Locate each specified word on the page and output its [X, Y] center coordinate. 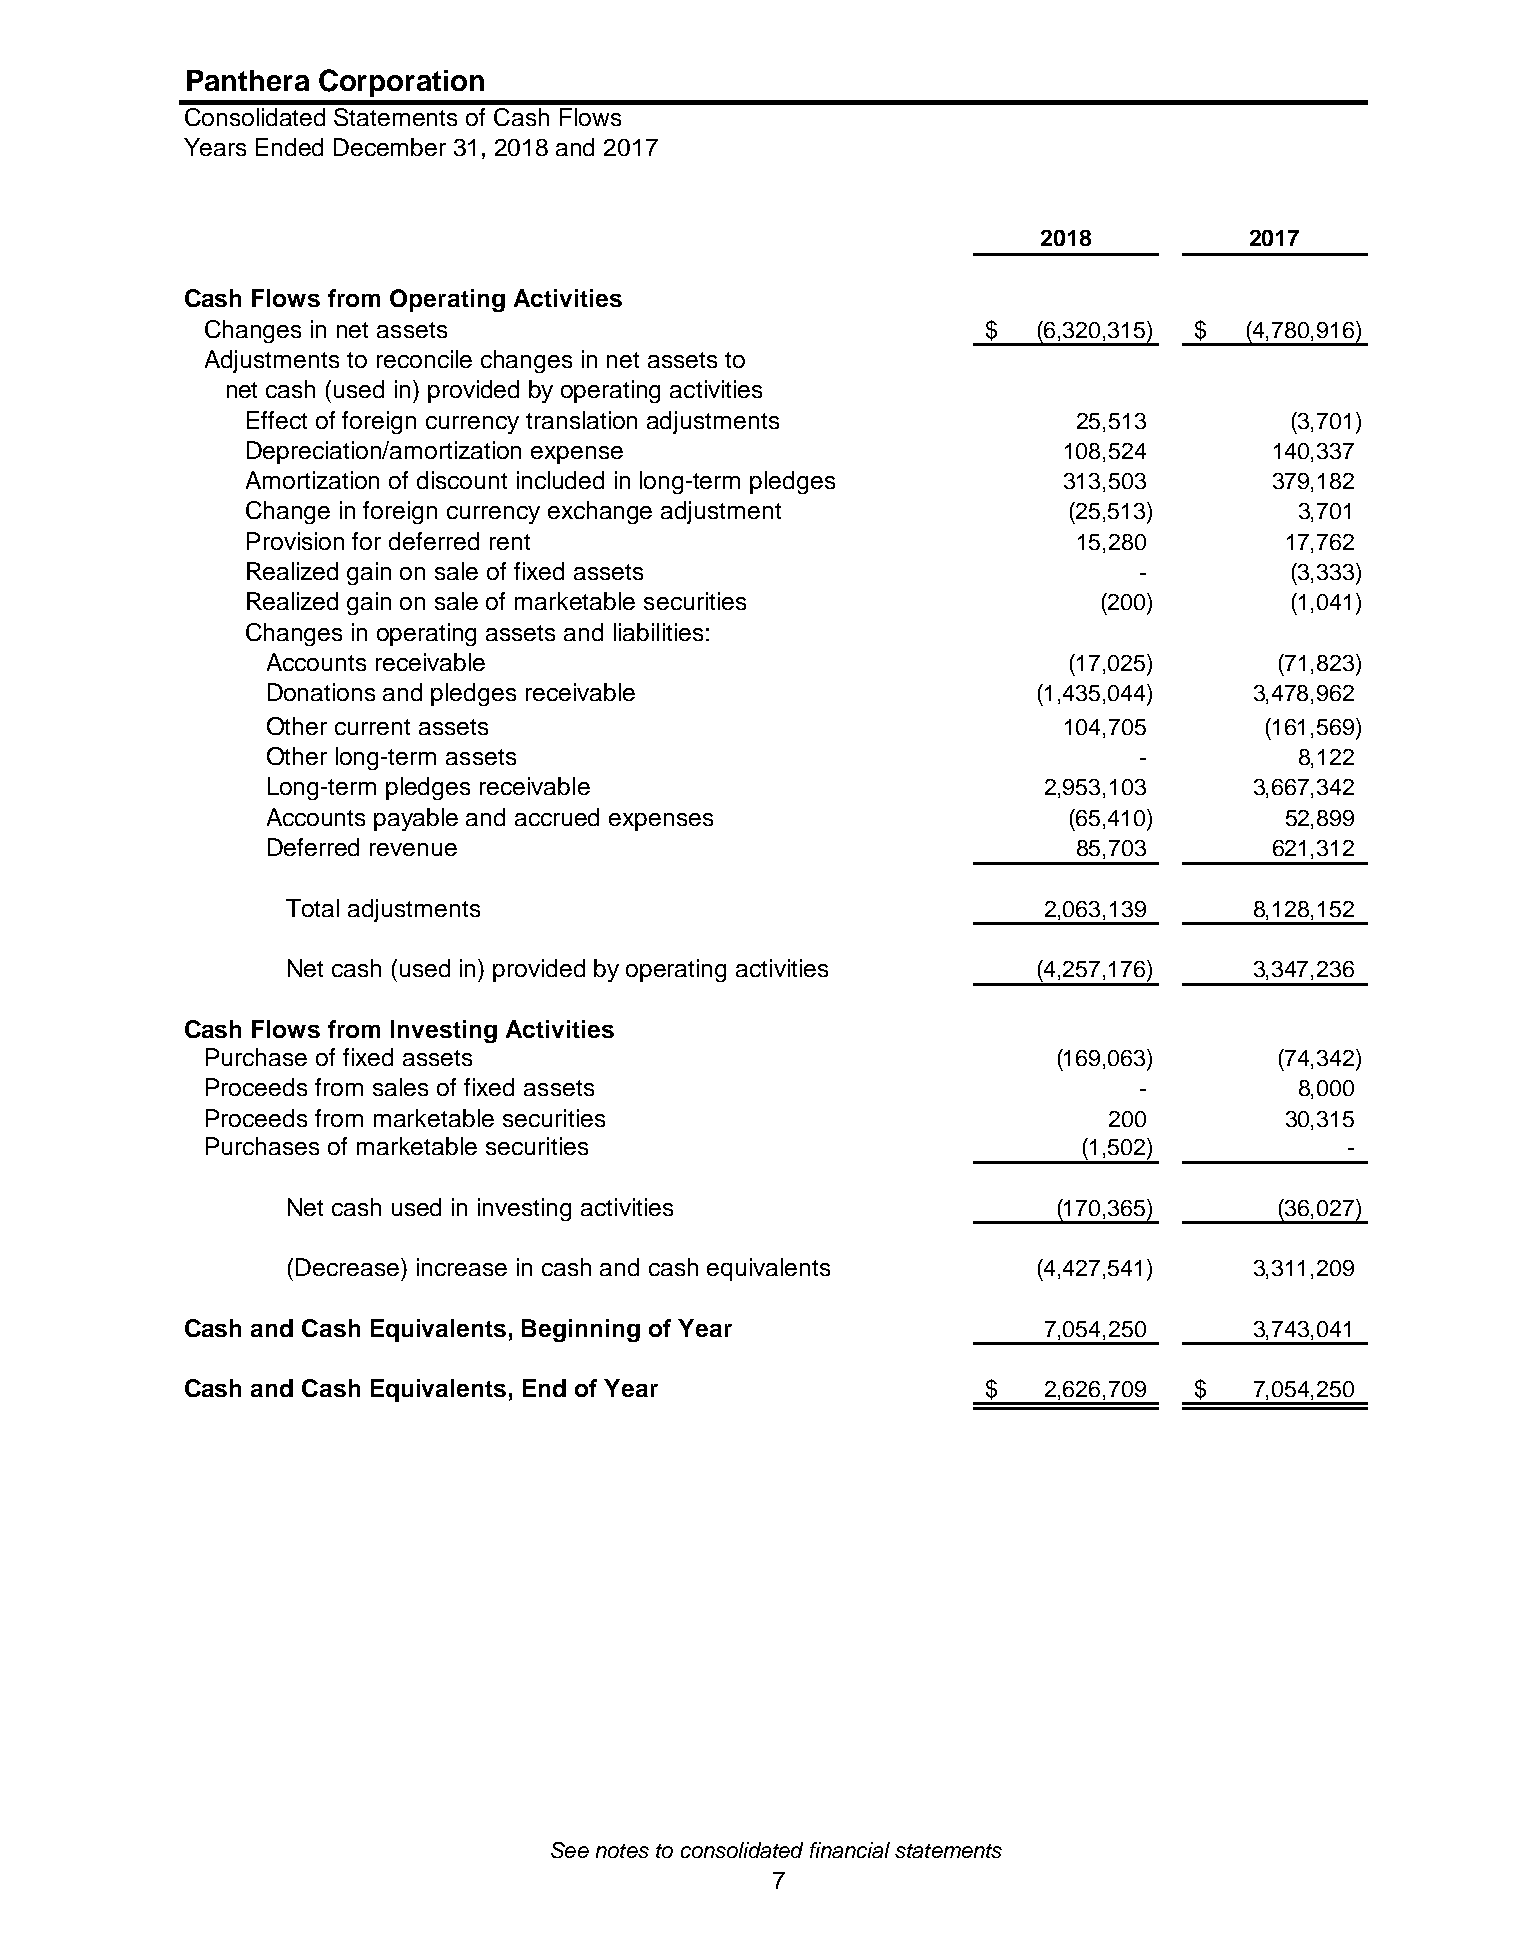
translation [581, 420]
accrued [557, 817]
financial [850, 1850]
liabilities [658, 632]
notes [622, 1851]
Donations [321, 692]
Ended [289, 147]
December [390, 147]
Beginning [581, 1330]
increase [462, 1267]
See [570, 1850]
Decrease [349, 1267]
